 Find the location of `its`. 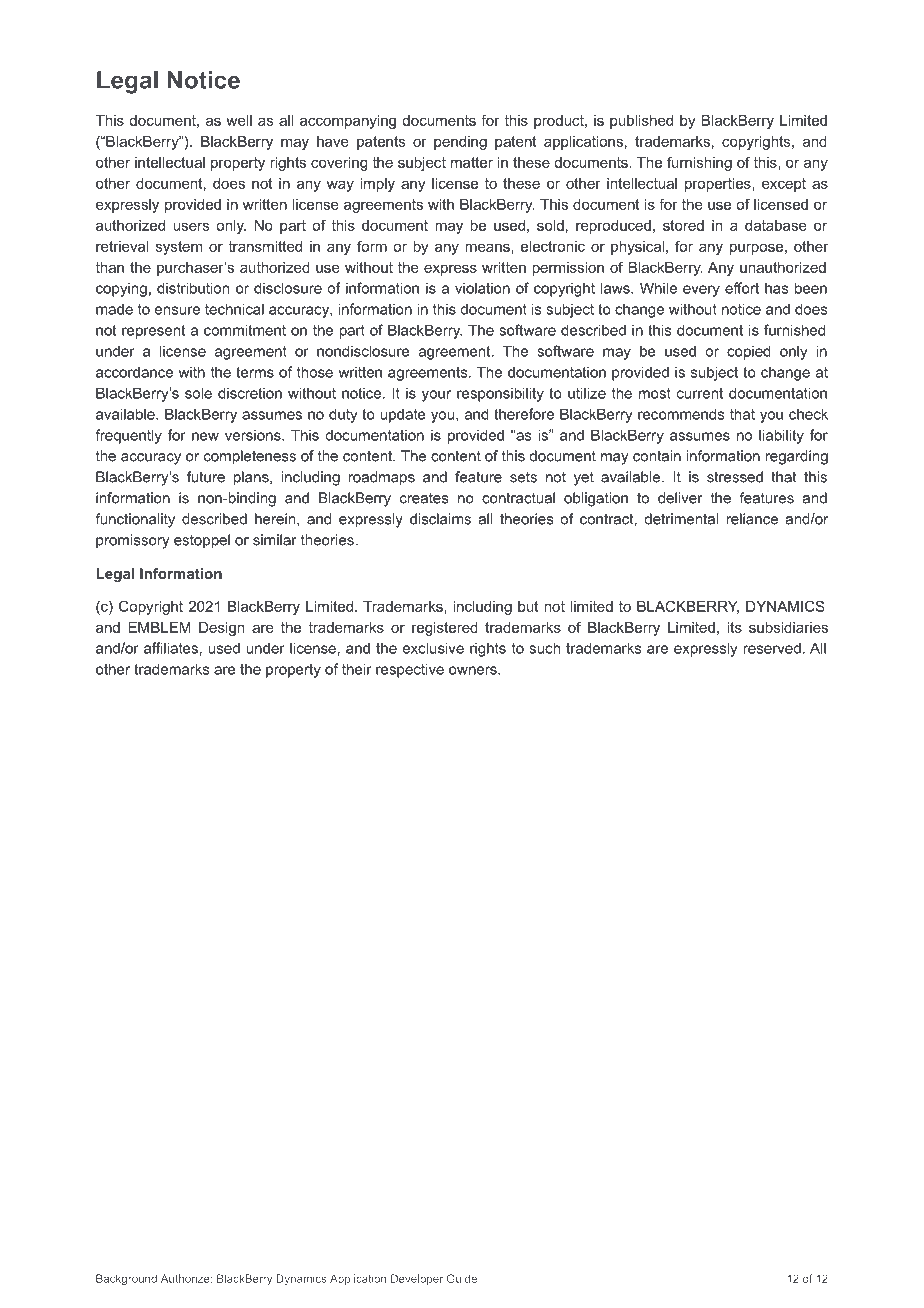

its is located at coordinates (734, 627).
